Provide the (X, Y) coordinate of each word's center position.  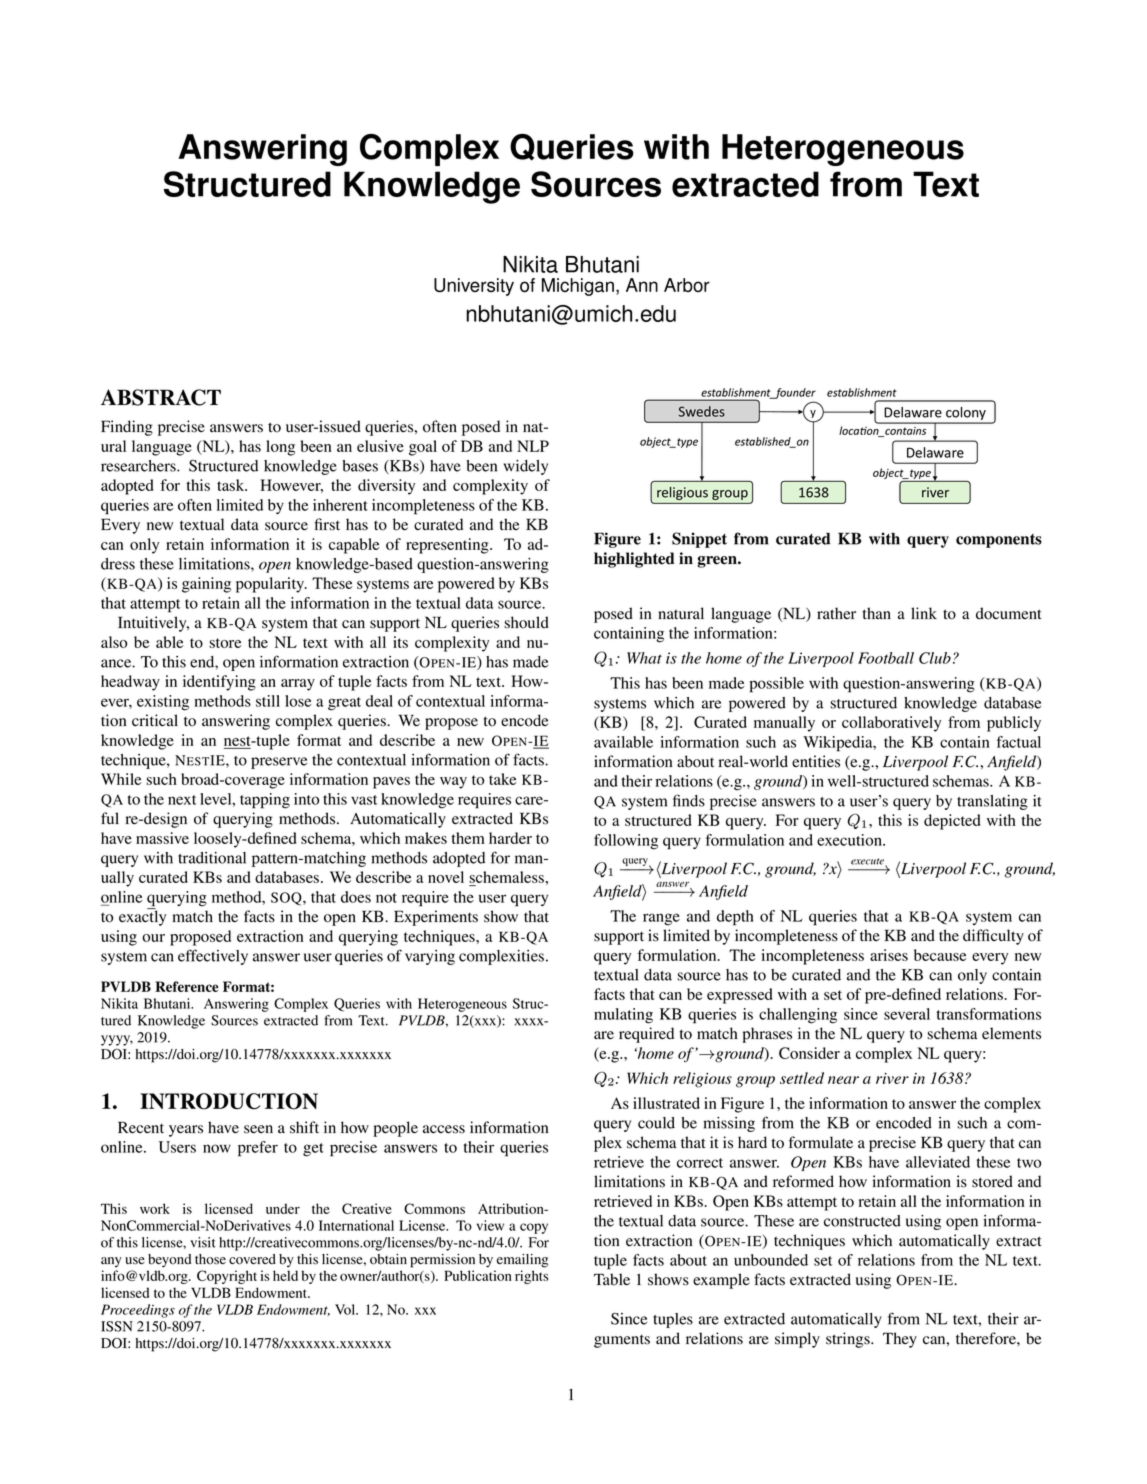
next (182, 800)
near (843, 1080)
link (924, 613)
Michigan (578, 287)
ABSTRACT (161, 397)
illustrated (666, 1103)
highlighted (634, 560)
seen (258, 1129)
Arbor (687, 285)
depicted (952, 822)
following (626, 842)
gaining (206, 585)
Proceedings (138, 1311)
